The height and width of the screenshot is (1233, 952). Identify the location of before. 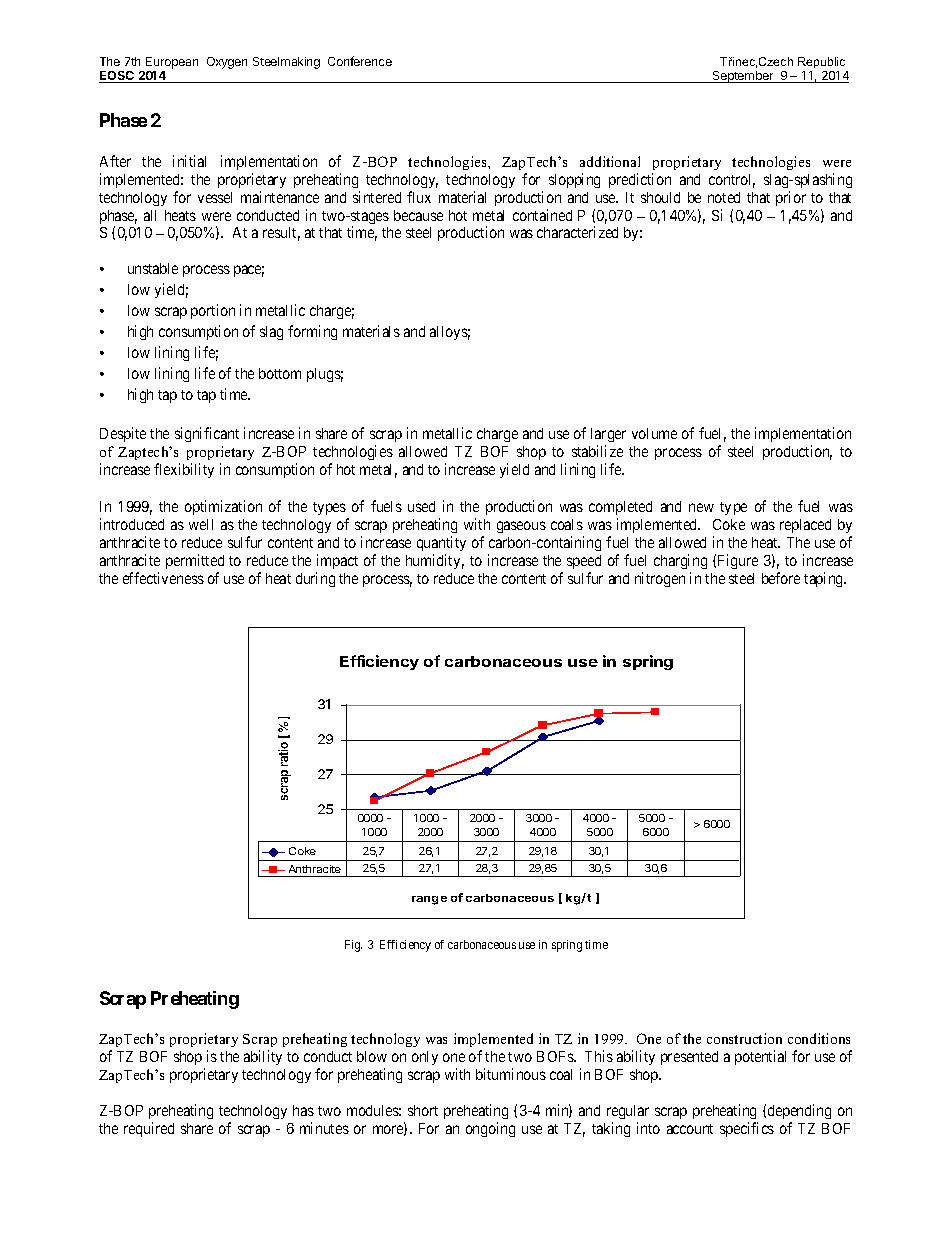
(781, 578).
